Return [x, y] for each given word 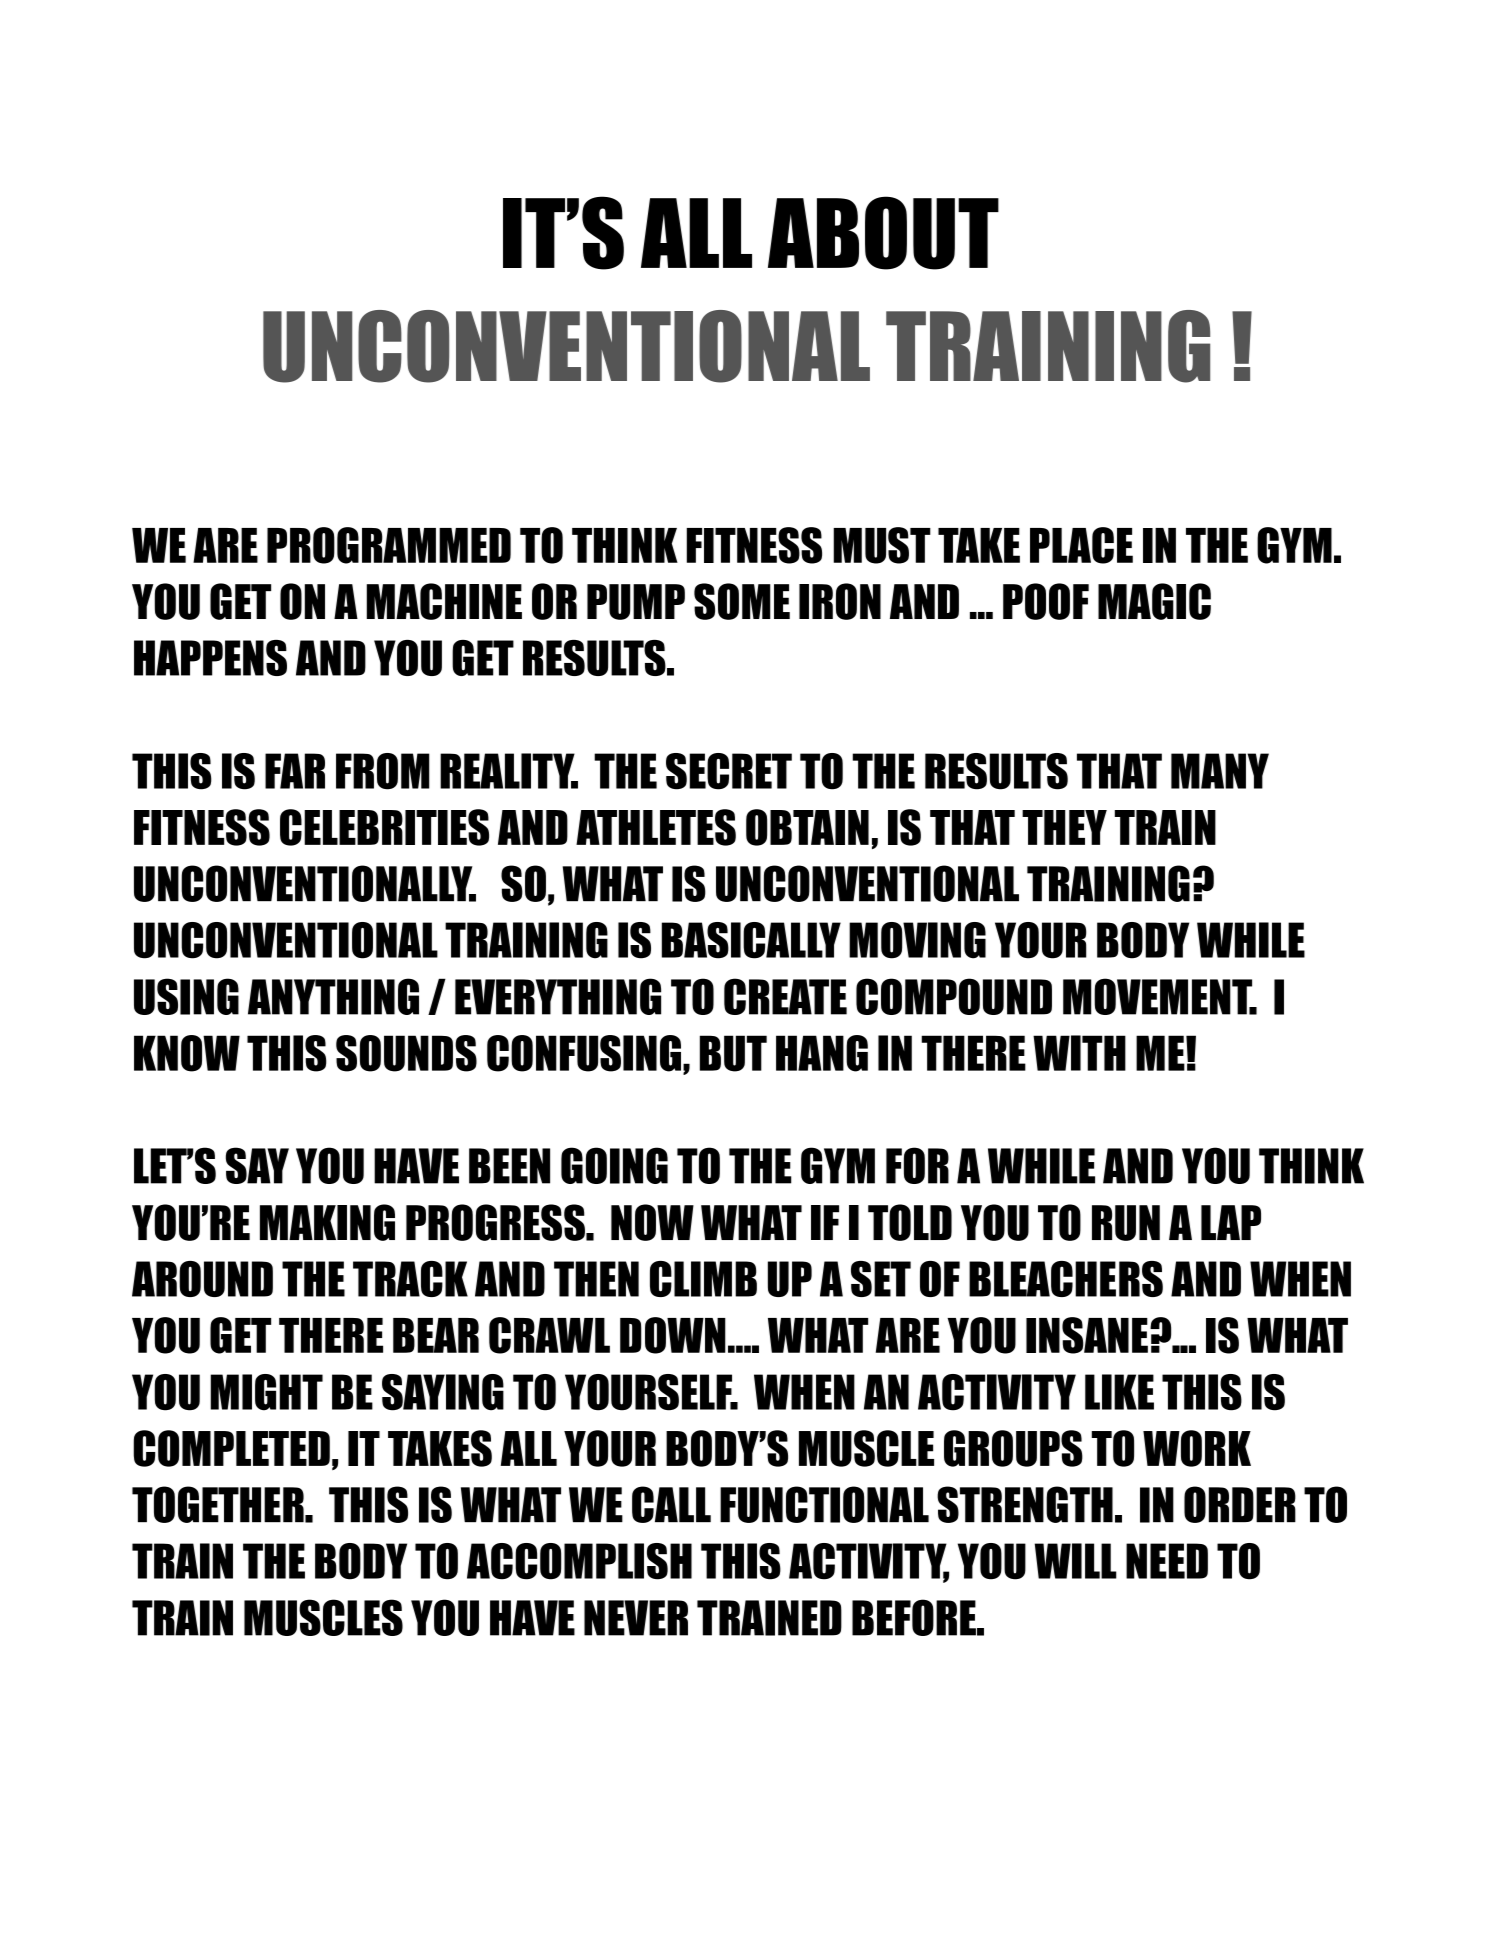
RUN [1126, 1223]
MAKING [327, 1222]
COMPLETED [231, 1448]
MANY [1220, 771]
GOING [614, 1165]
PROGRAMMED [389, 545]
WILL [1076, 1561]
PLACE [1081, 545]
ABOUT [883, 233]
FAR [295, 771]
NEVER [636, 1618]
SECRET [729, 771]
